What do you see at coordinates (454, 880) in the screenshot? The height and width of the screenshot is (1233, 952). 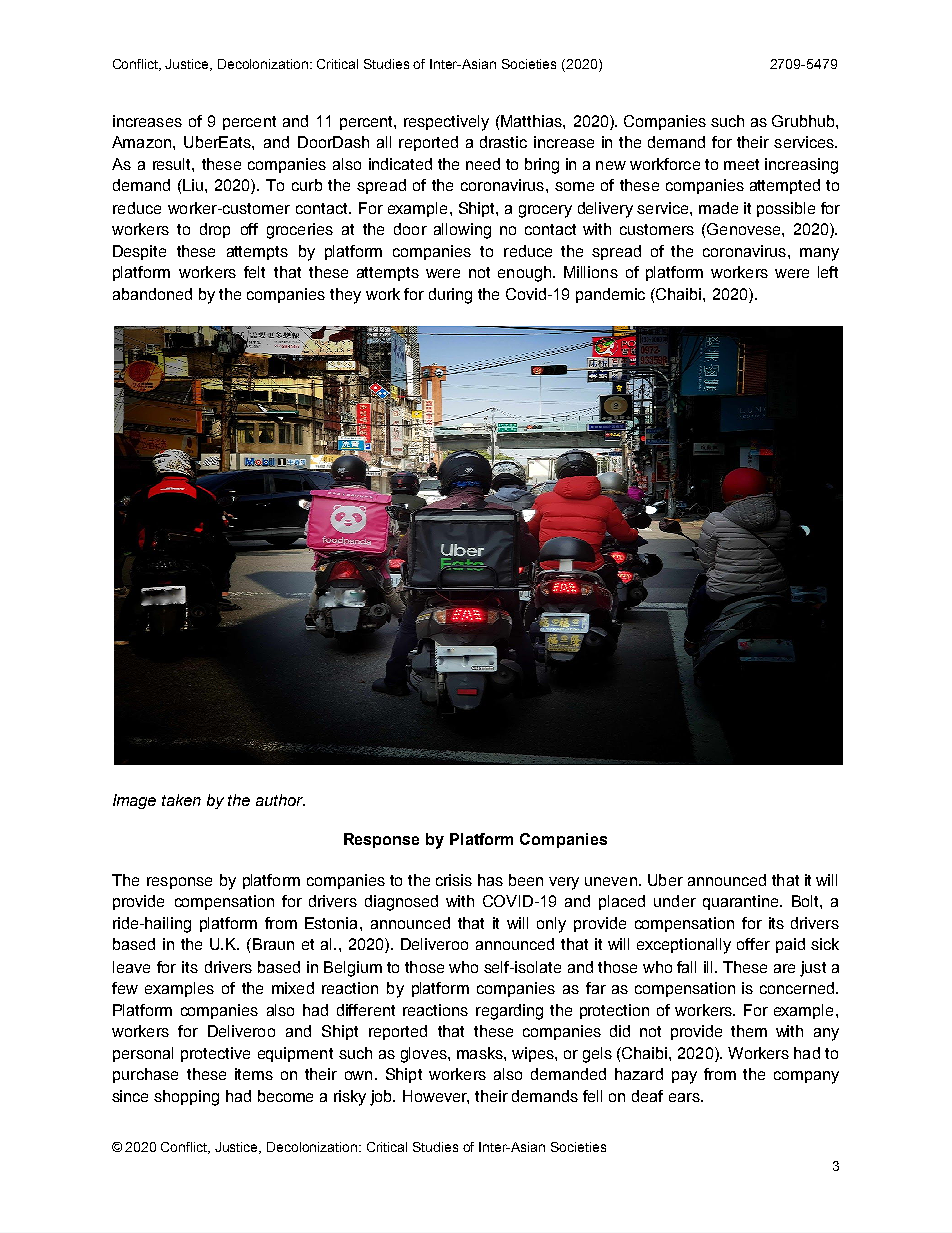 I see `crisis` at bounding box center [454, 880].
